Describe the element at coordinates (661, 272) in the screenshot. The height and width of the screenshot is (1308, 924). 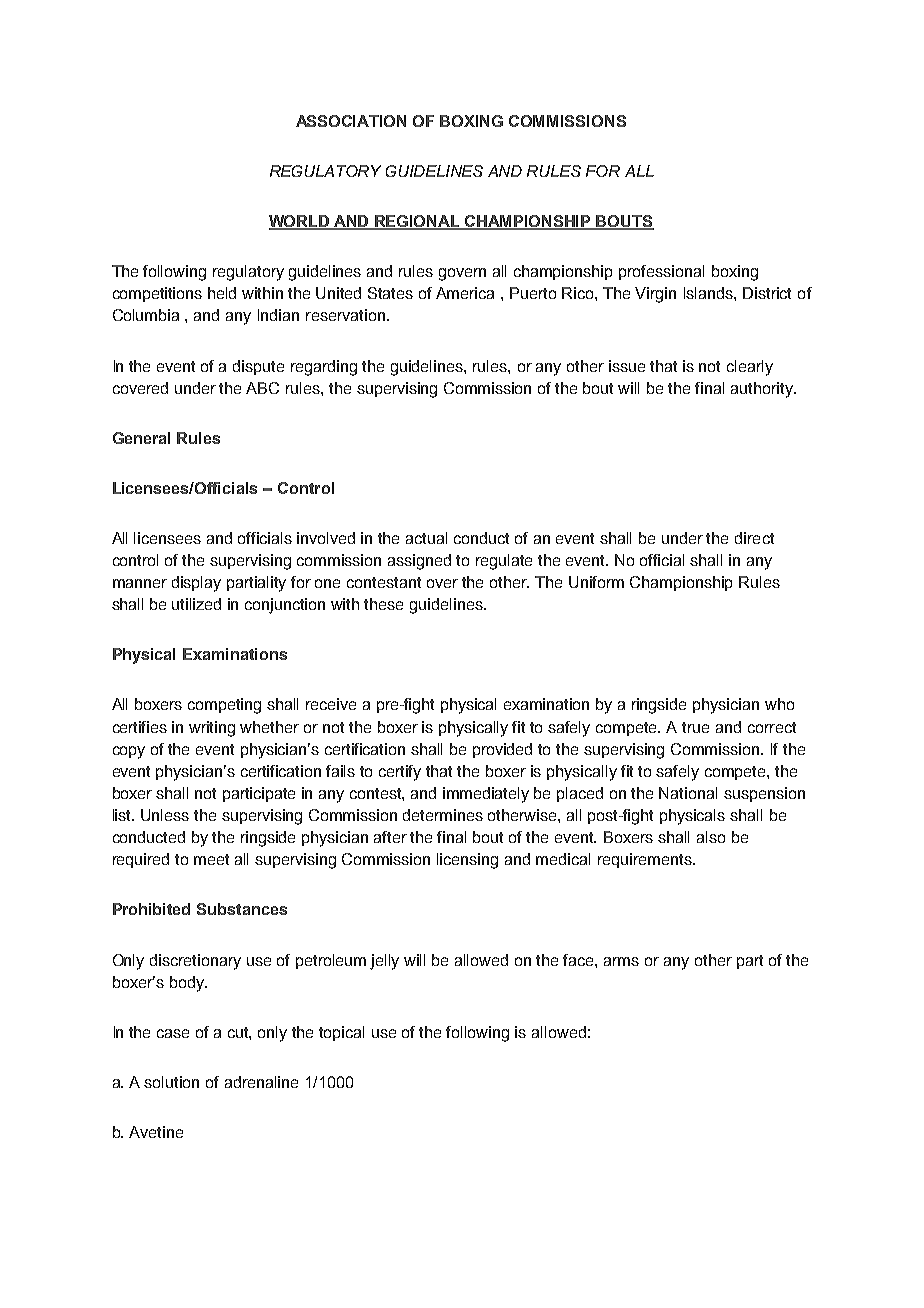
I see `professional` at that location.
